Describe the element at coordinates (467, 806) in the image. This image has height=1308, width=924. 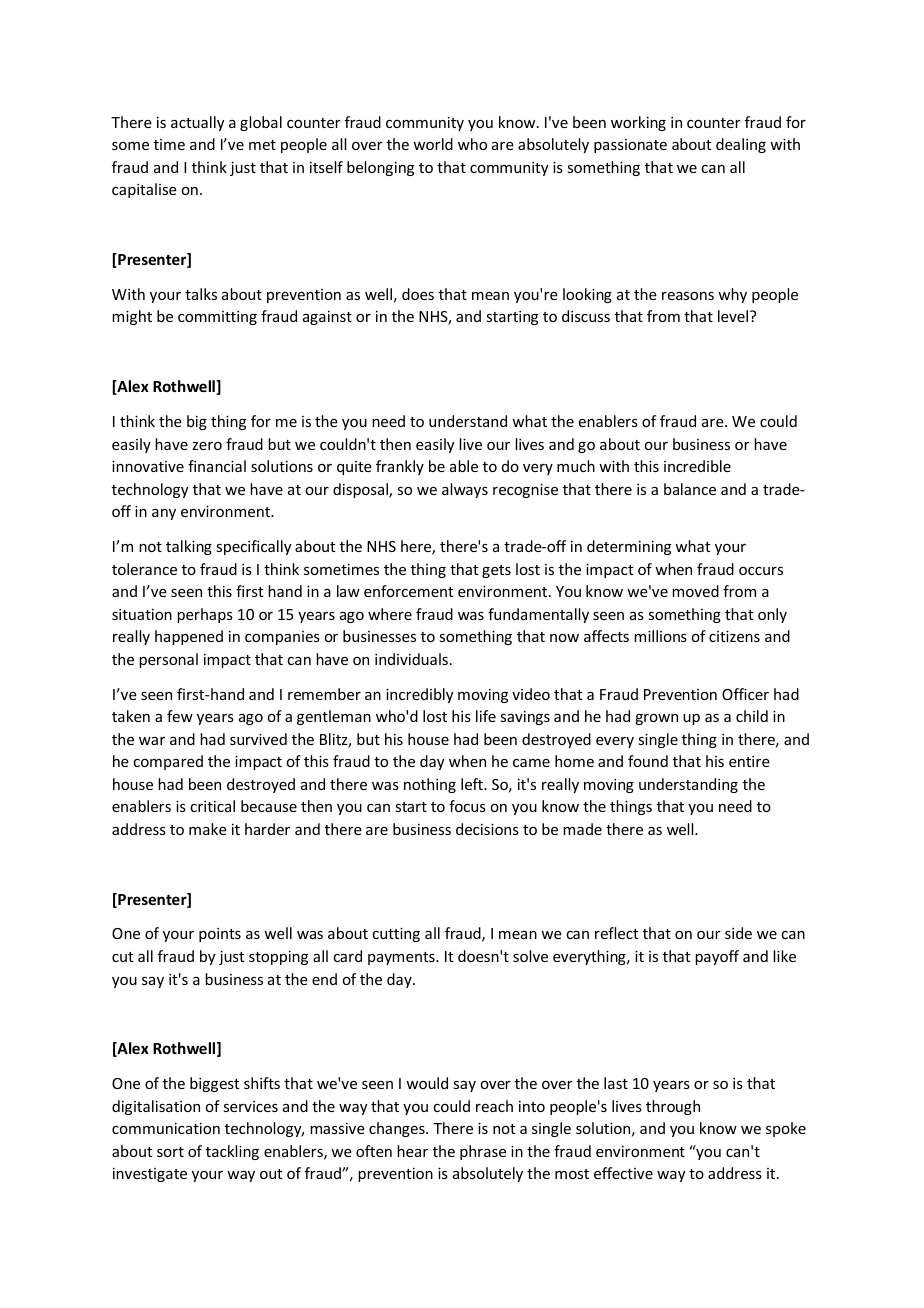
I see `focus` at that location.
